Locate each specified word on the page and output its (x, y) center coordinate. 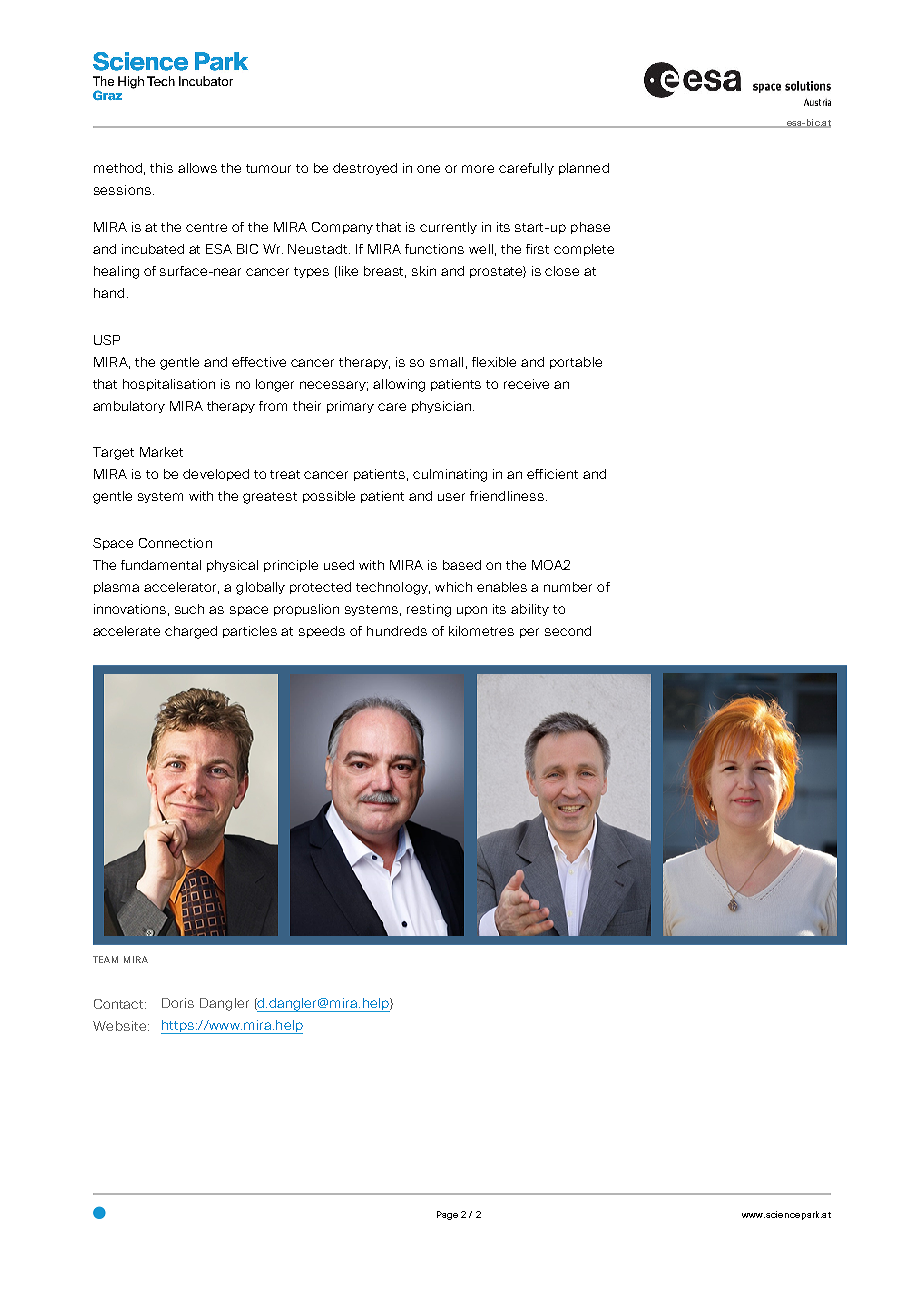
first (537, 249)
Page (447, 1215)
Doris (178, 1003)
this (161, 168)
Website (121, 1026)
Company (342, 228)
